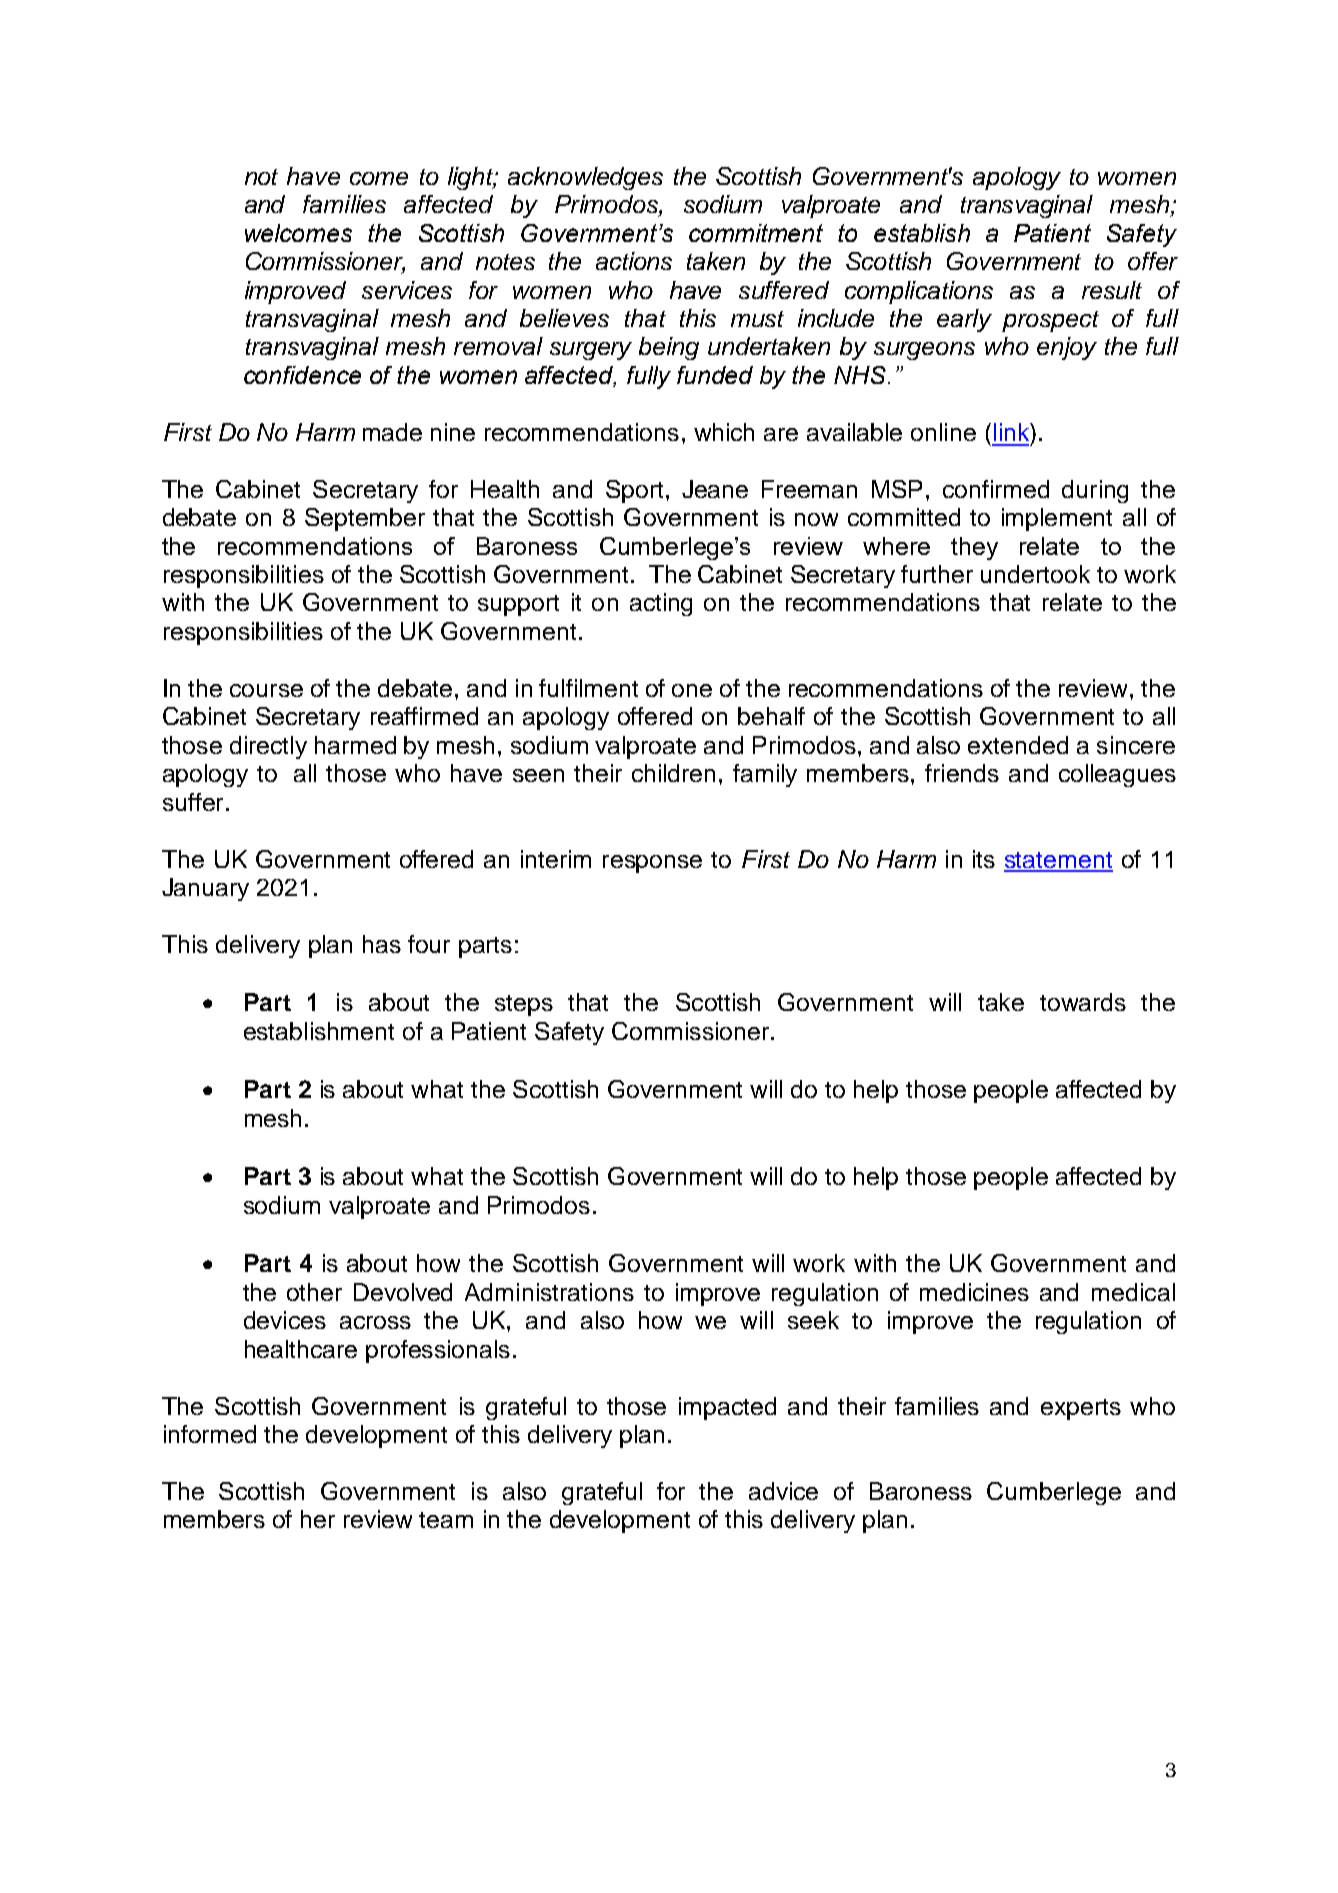  Describe the element at coordinates (407, 290) in the image. I see `services` at that location.
